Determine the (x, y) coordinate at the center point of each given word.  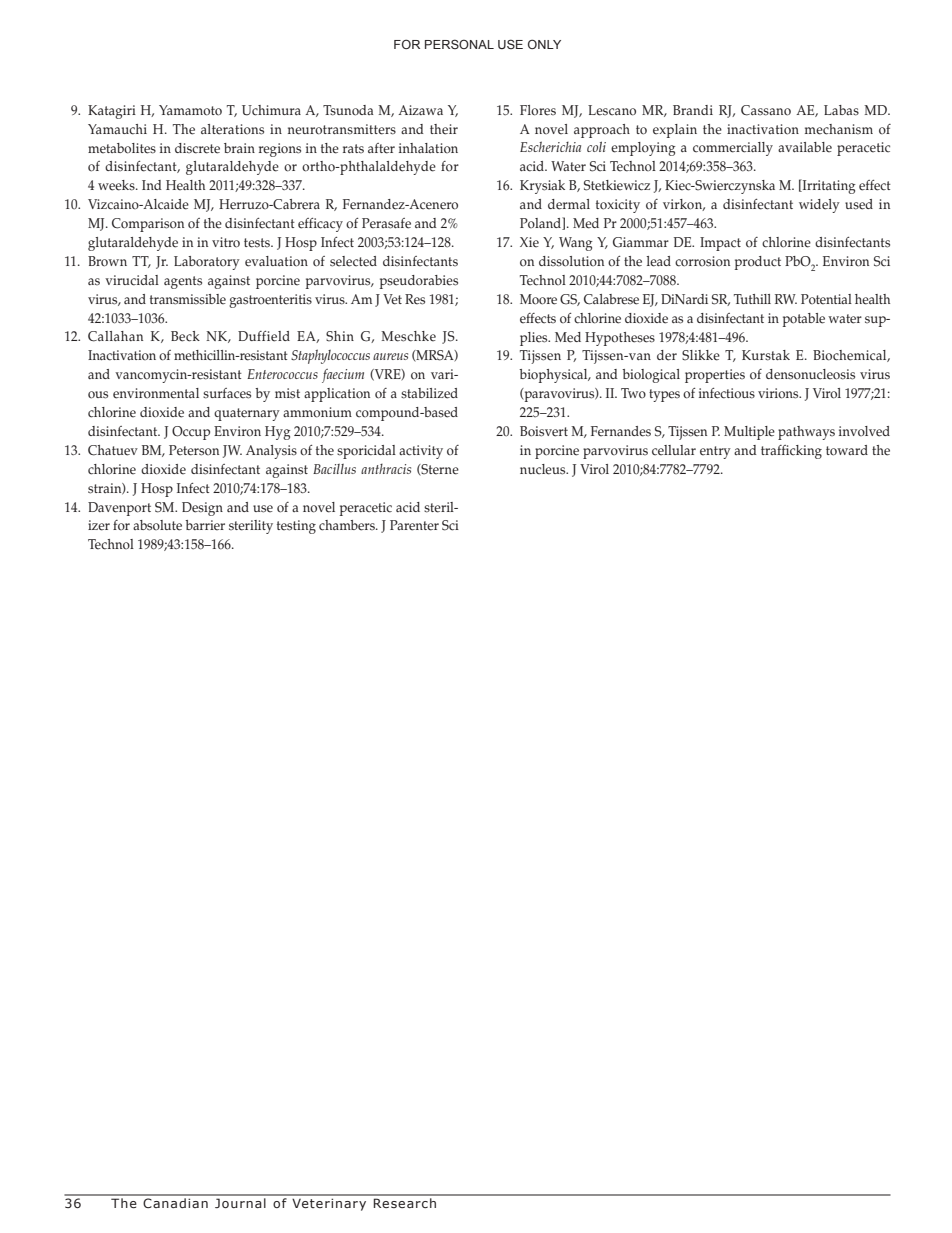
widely (819, 206)
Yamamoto (190, 110)
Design (202, 509)
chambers (348, 525)
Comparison (148, 225)
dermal (569, 204)
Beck (185, 336)
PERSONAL (459, 44)
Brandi (693, 110)
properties (715, 376)
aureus (390, 356)
